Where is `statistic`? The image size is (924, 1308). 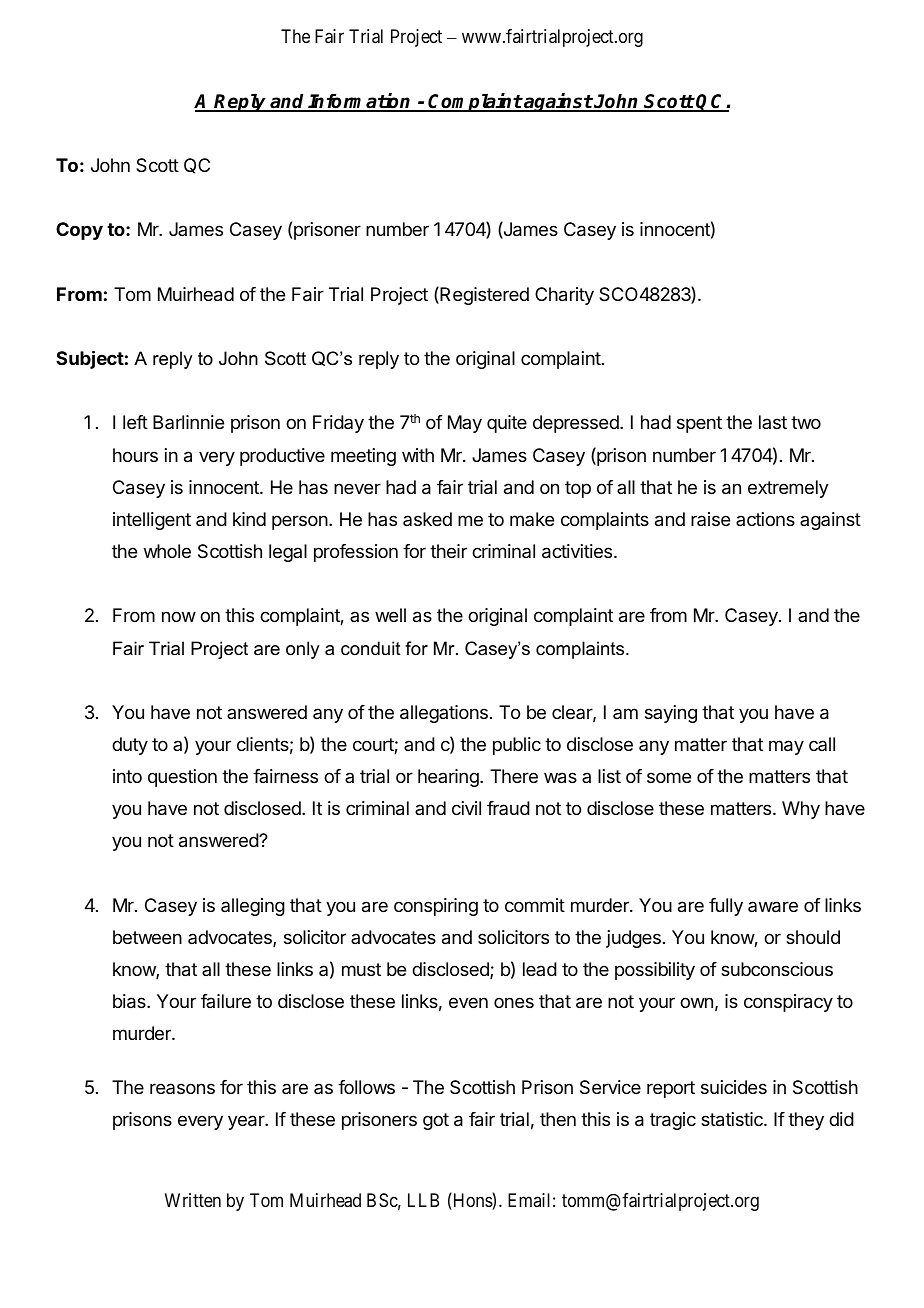 statistic is located at coordinates (733, 1119).
